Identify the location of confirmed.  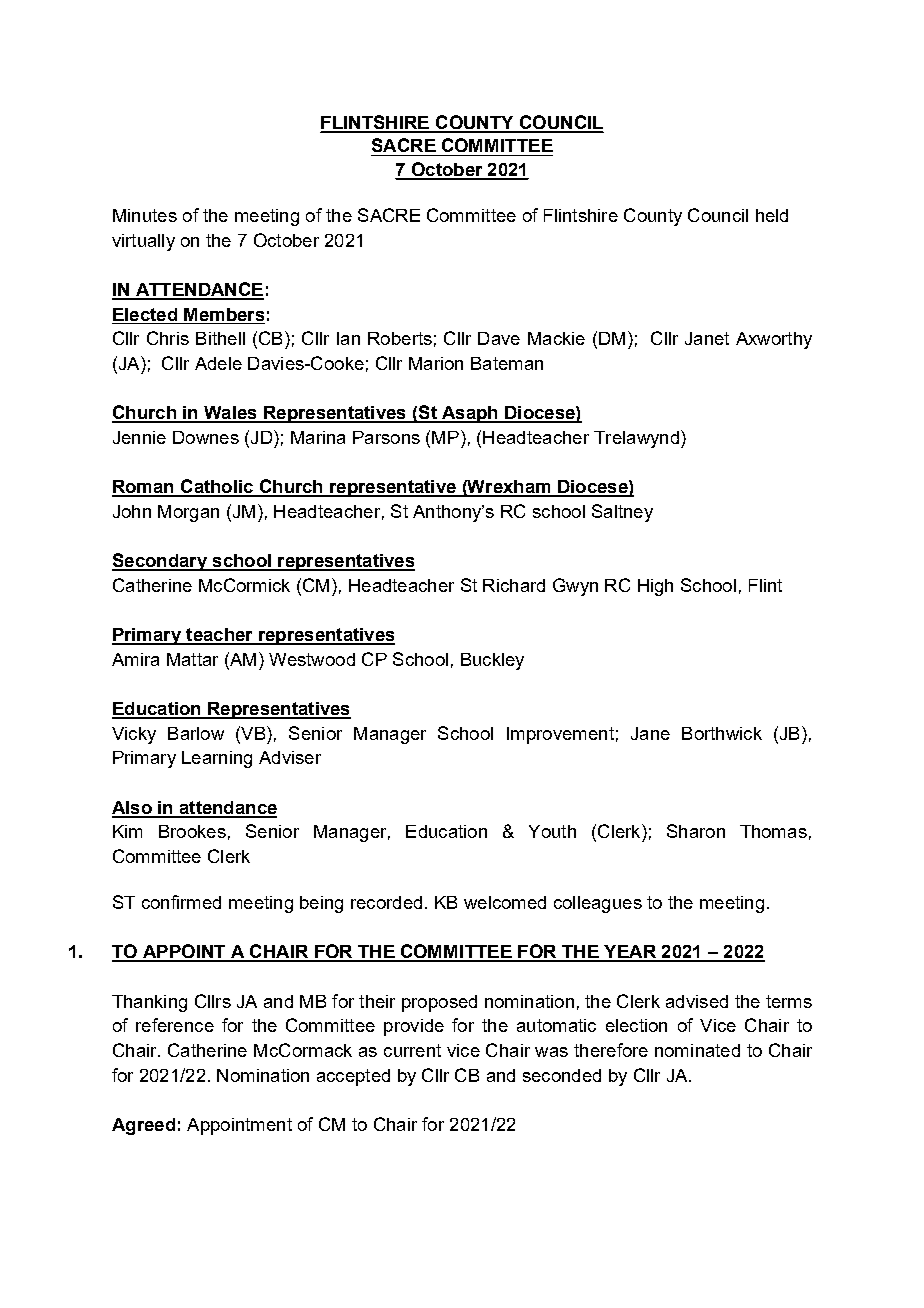
(181, 902).
